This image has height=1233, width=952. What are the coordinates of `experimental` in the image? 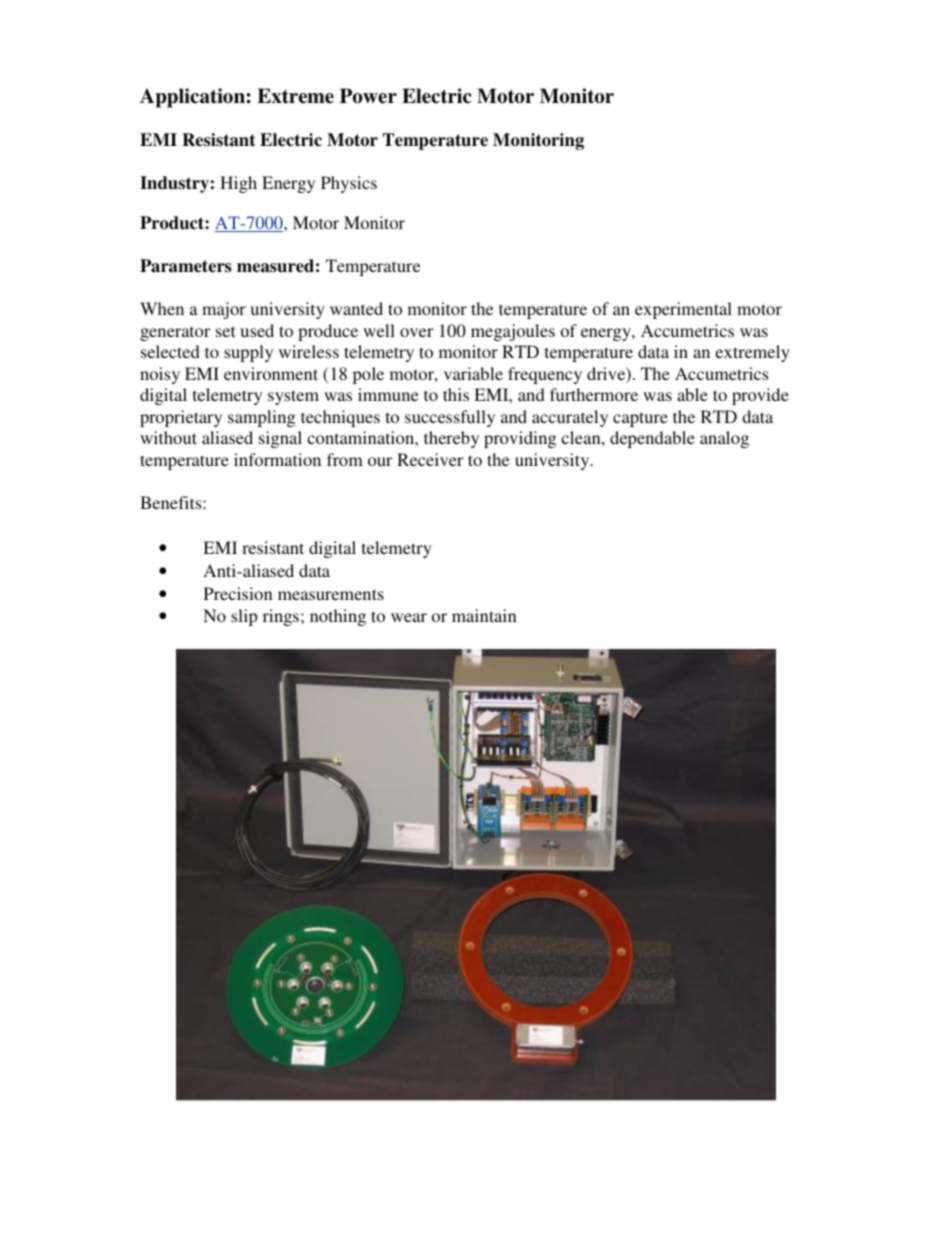 It's located at (683, 310).
